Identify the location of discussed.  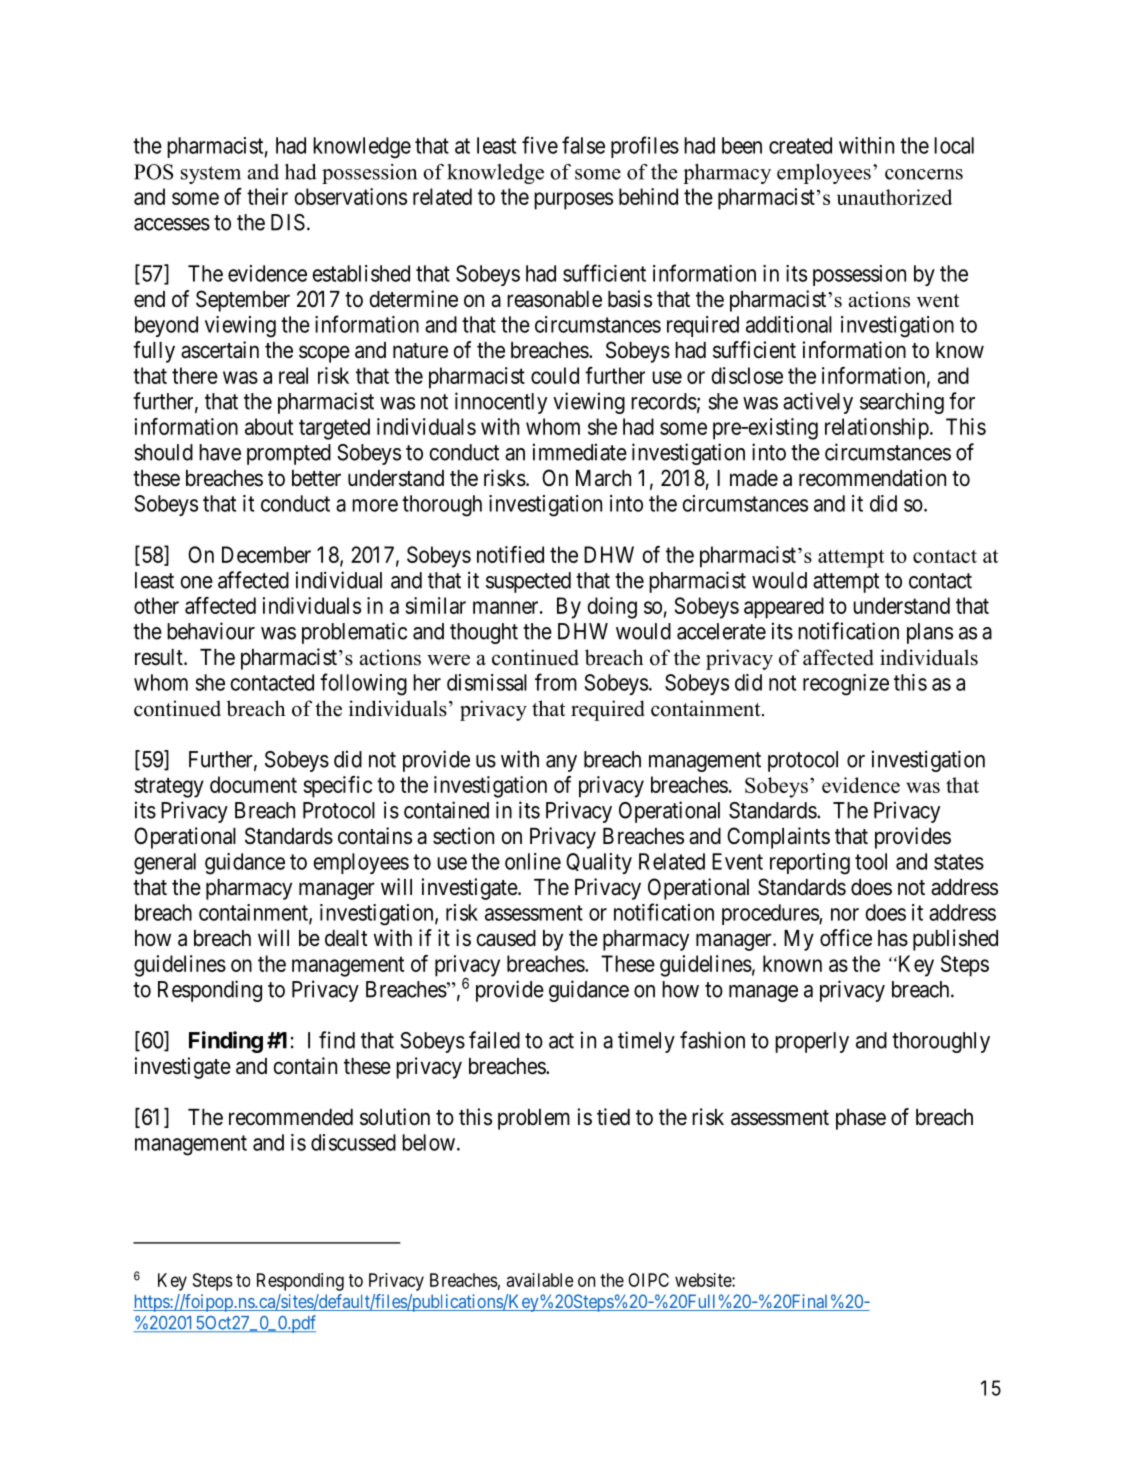
(353, 1142).
